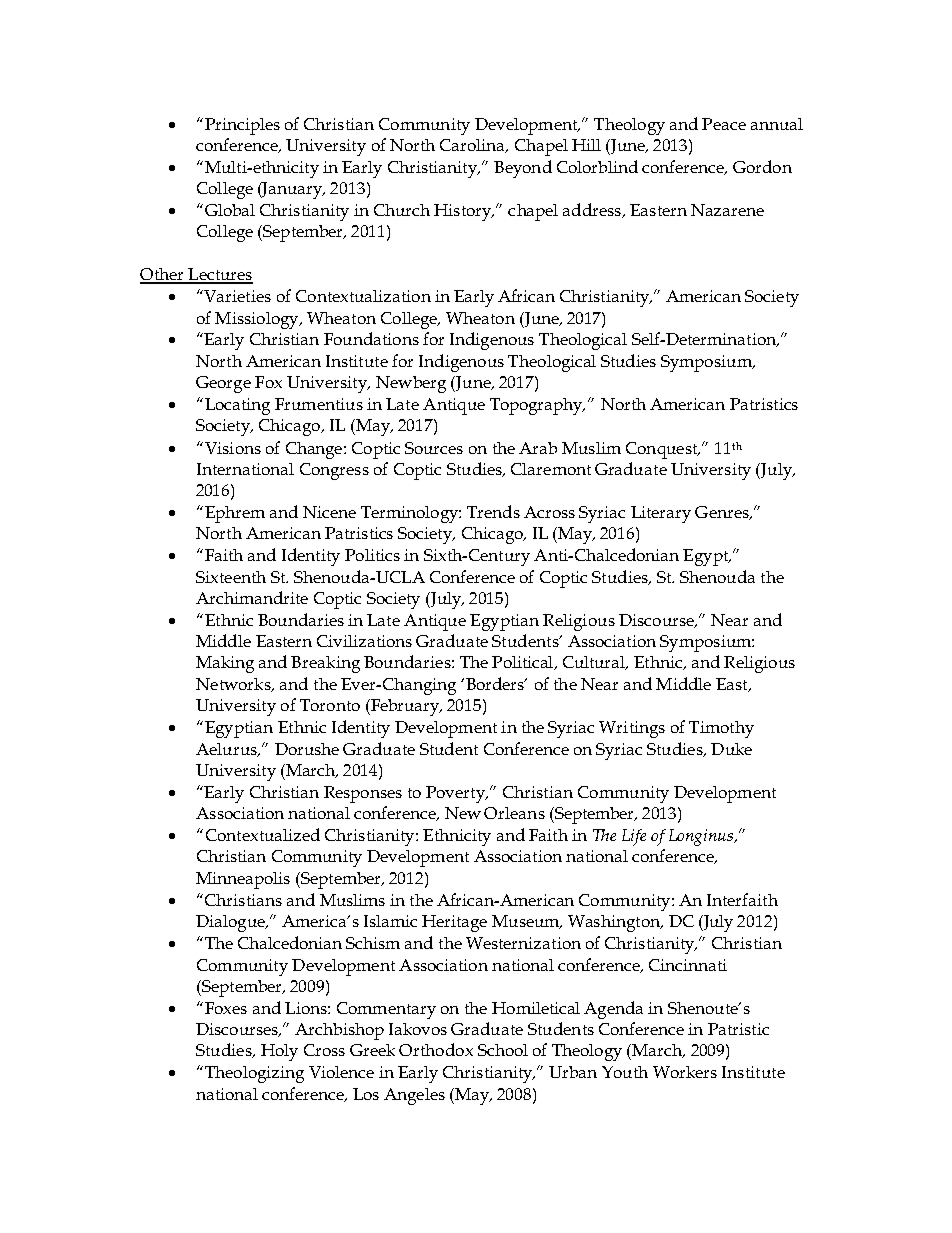 The width and height of the page is (952, 1233). I want to click on Sixteenth, so click(231, 577).
